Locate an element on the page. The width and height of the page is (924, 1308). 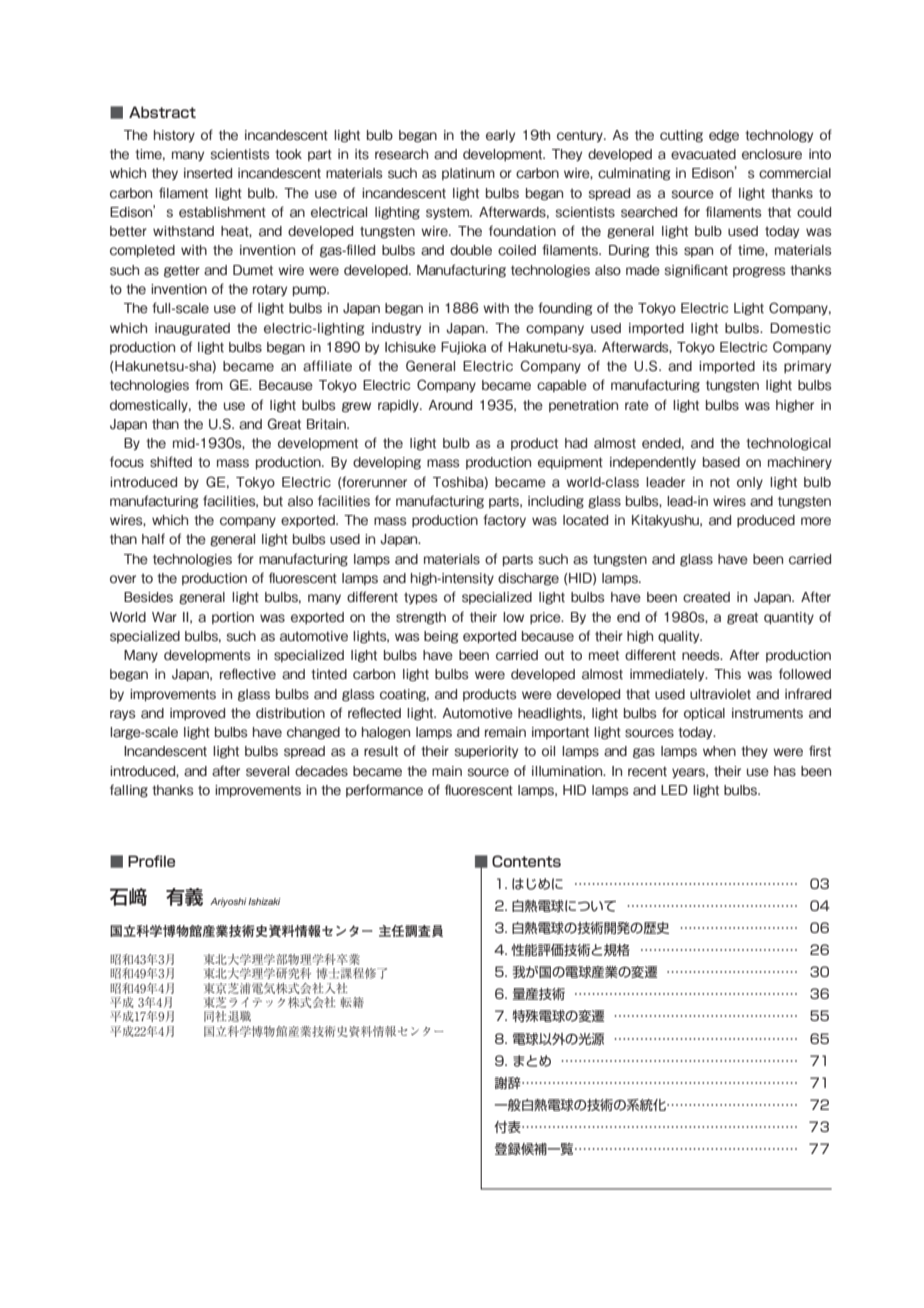
Ariyoshi is located at coordinates (228, 902).
